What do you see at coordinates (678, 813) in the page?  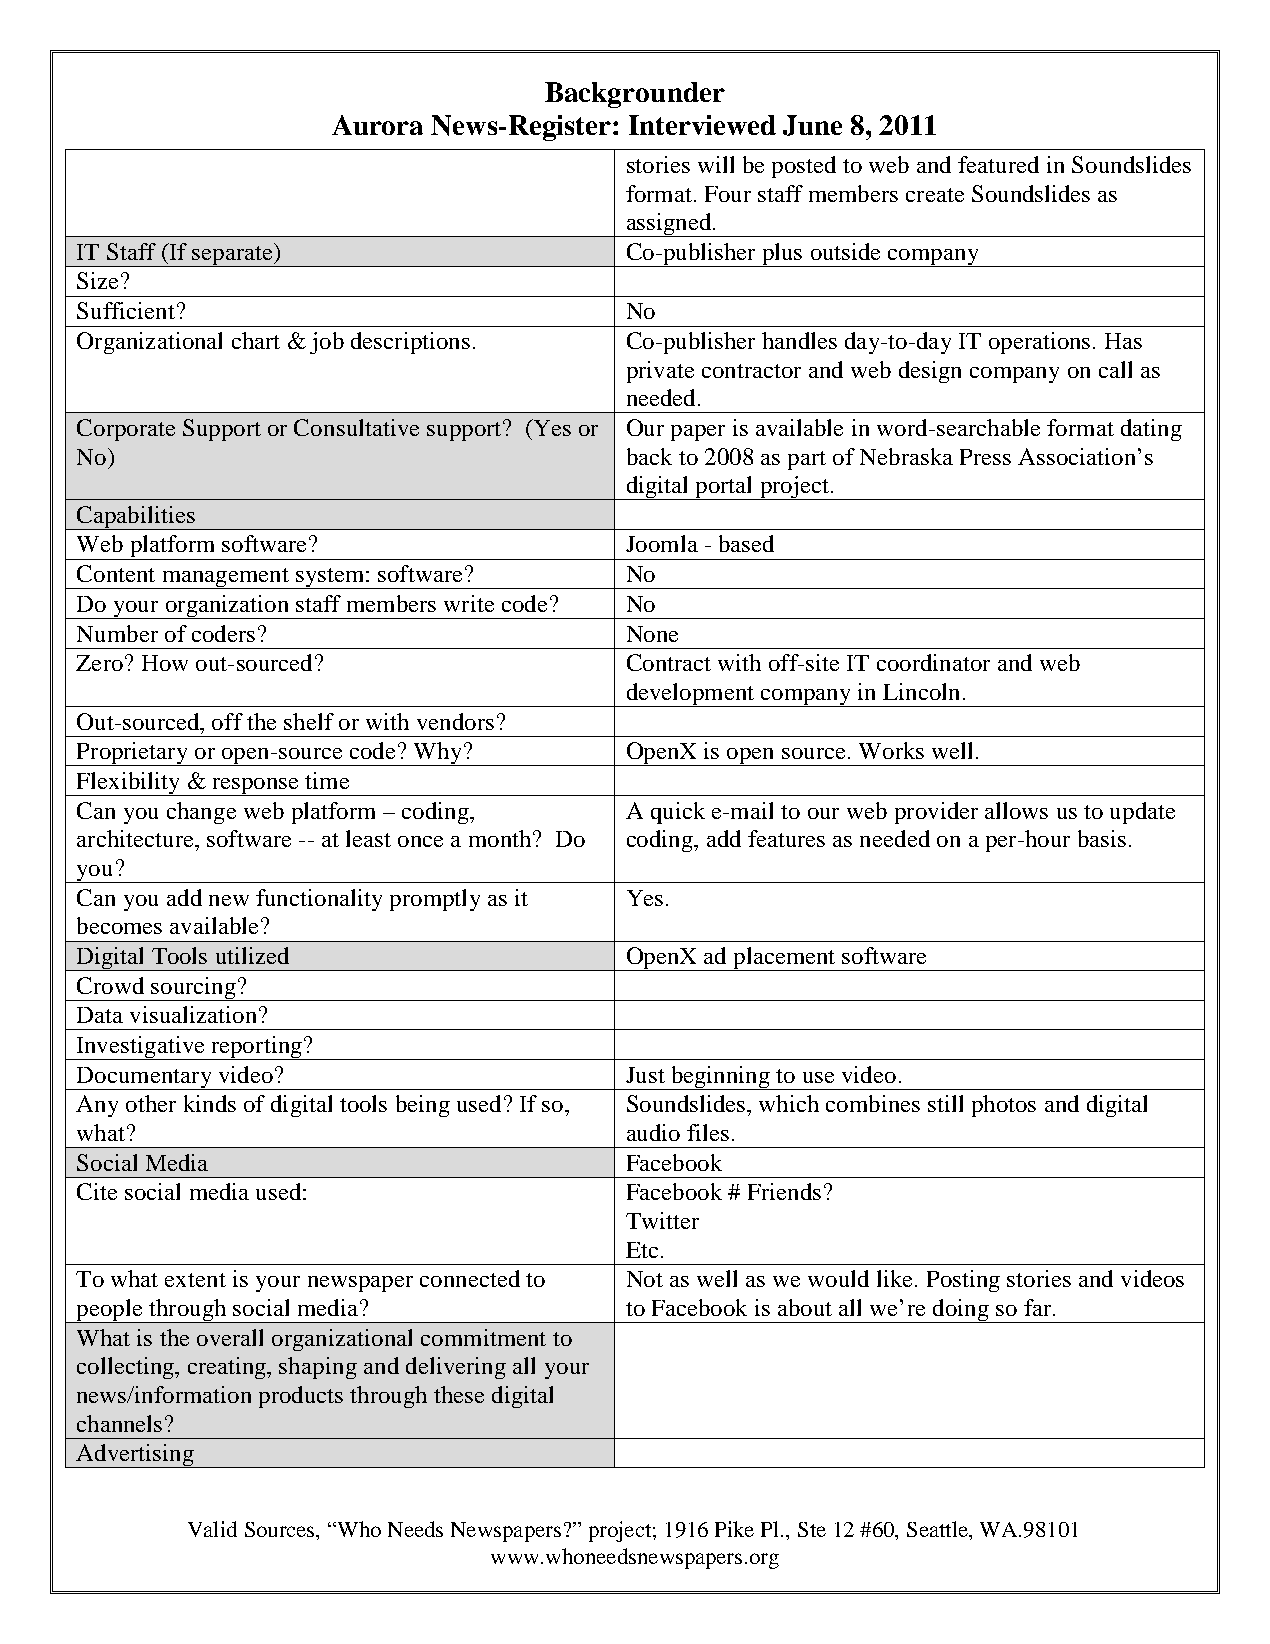 I see `quick` at bounding box center [678, 813].
